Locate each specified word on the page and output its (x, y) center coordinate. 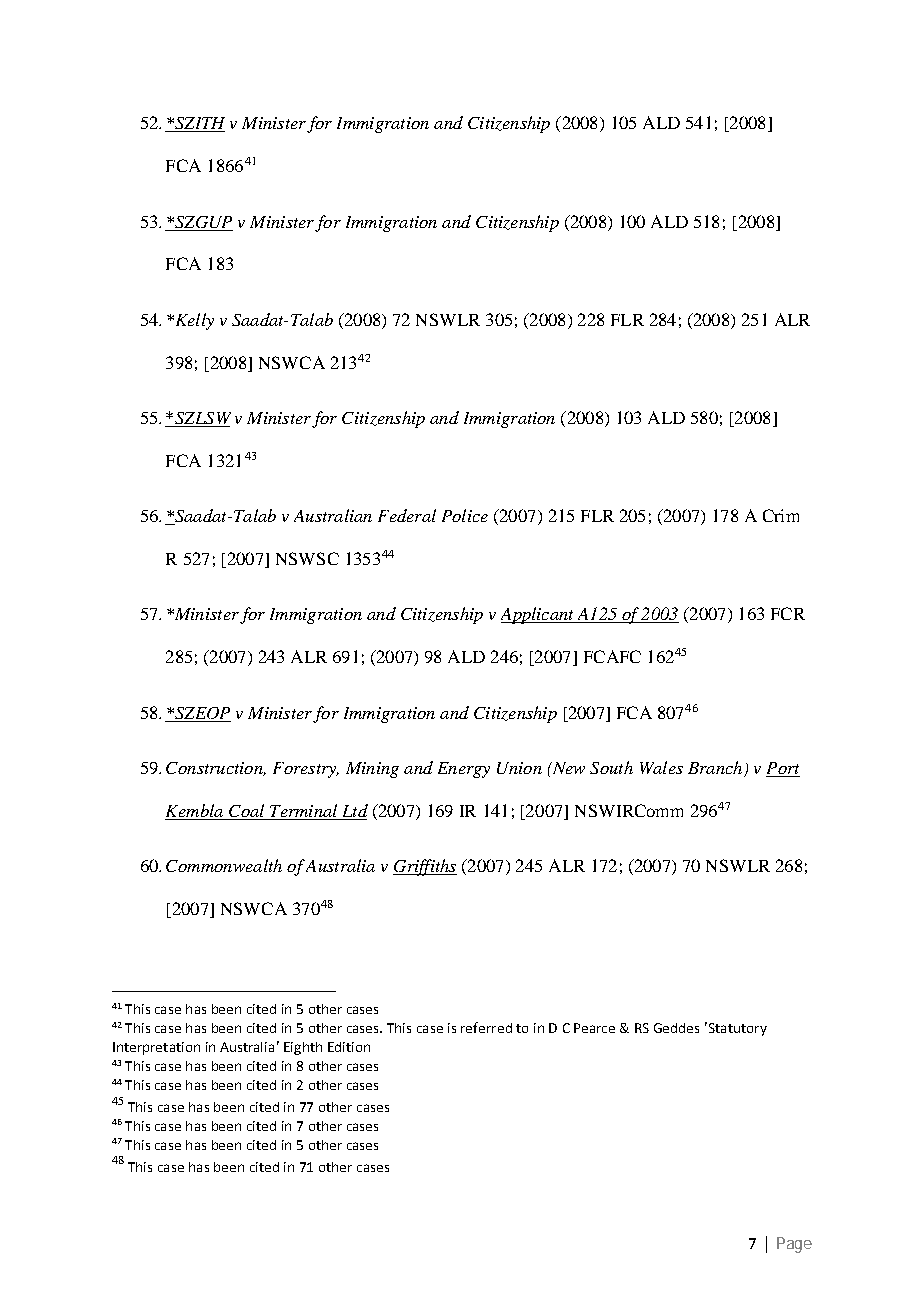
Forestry (306, 770)
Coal (247, 812)
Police (465, 515)
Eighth (303, 1048)
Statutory (736, 1029)
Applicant (538, 615)
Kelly (193, 321)
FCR (788, 613)
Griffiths (425, 867)
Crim (781, 515)
